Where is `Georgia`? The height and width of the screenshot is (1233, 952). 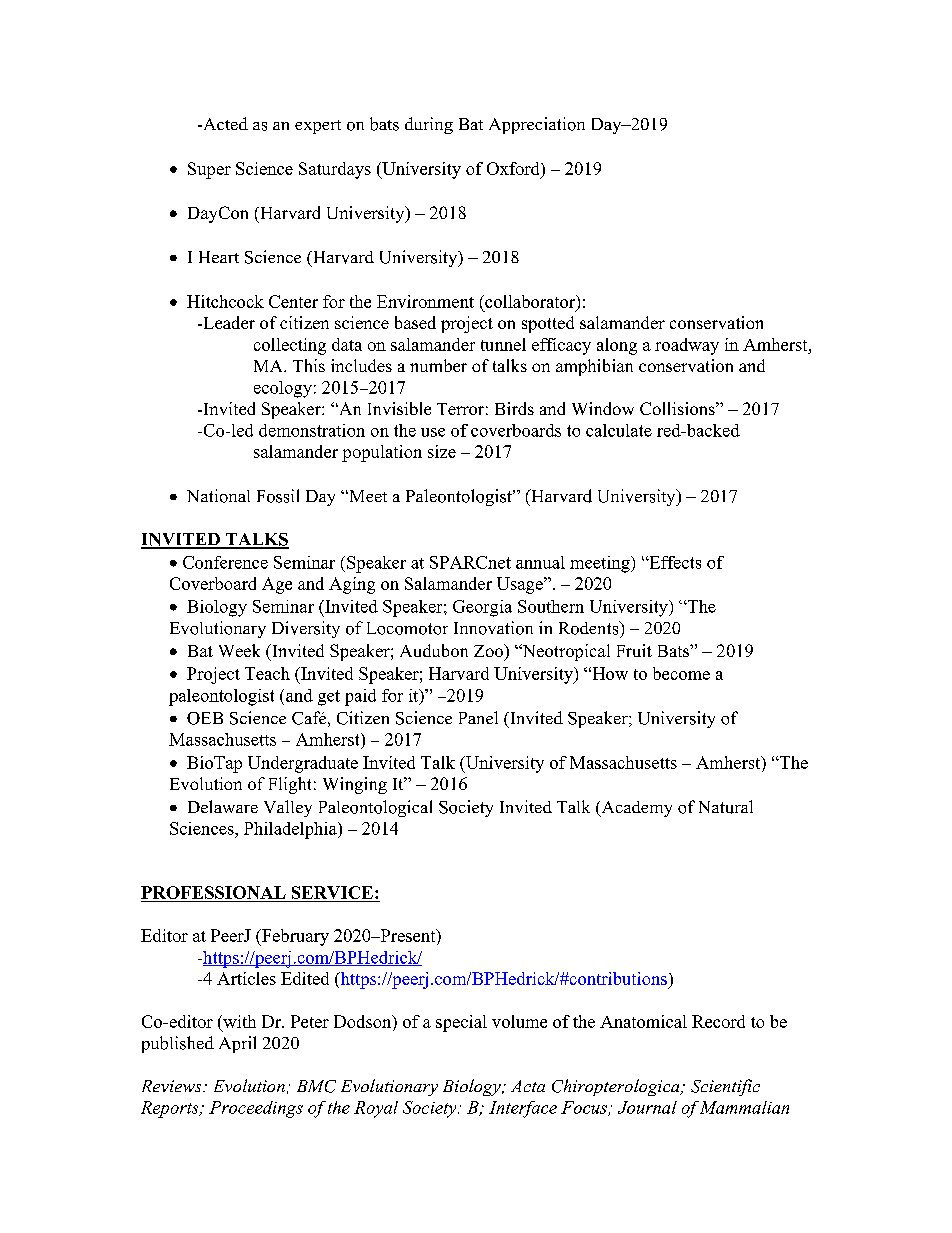 Georgia is located at coordinates (482, 608).
